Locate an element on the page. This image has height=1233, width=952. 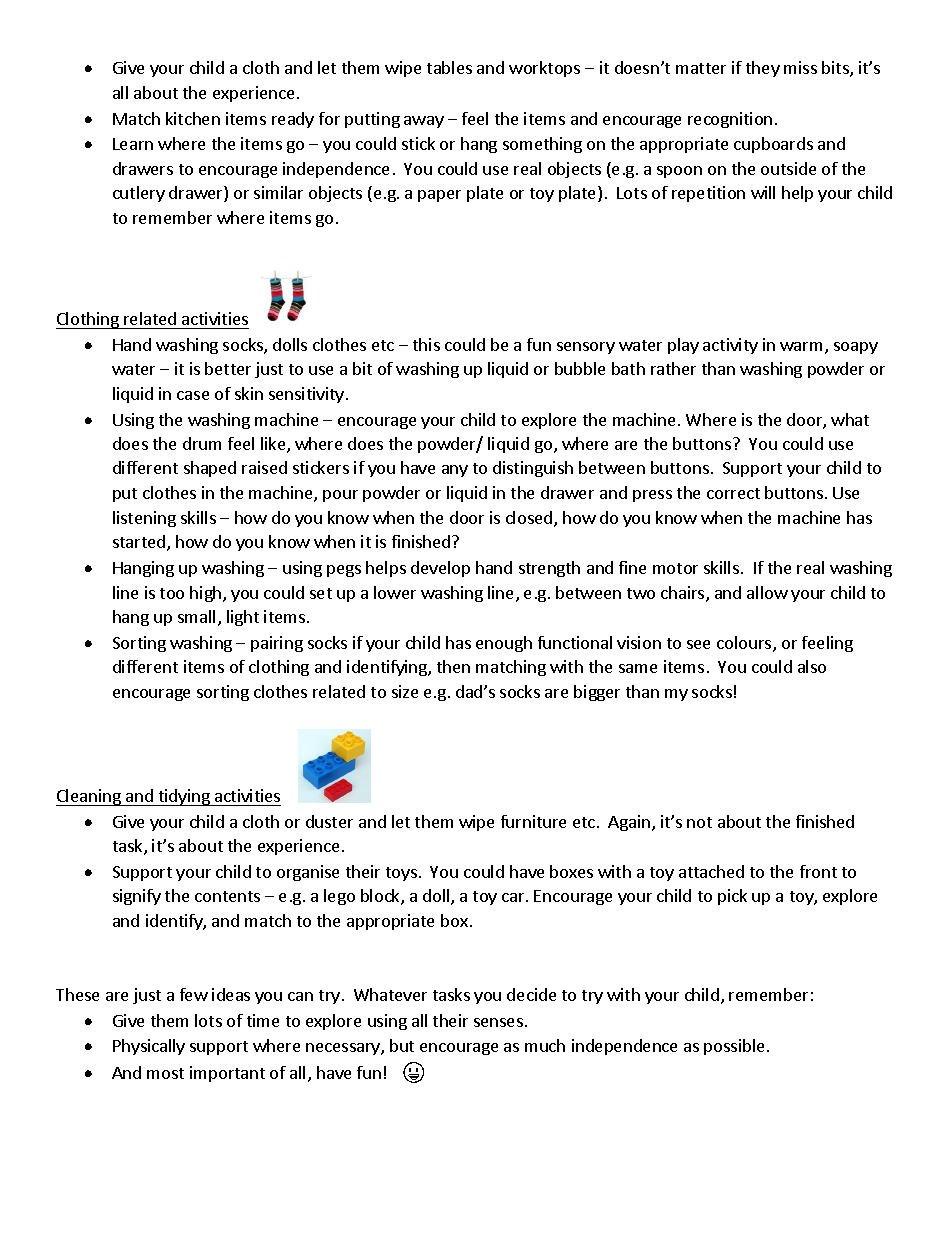
allow is located at coordinates (767, 592).
